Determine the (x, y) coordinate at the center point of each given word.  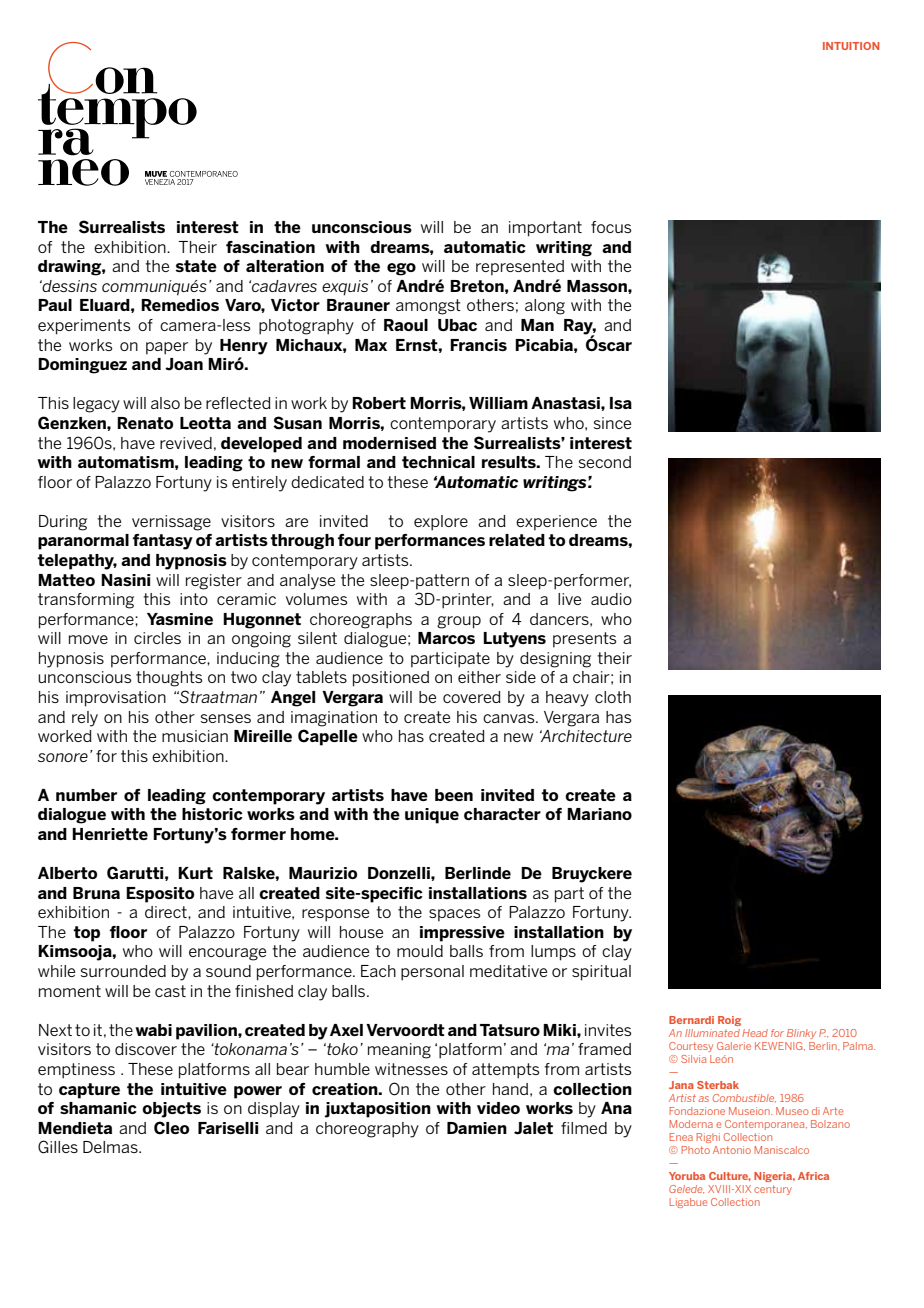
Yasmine (180, 619)
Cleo (171, 1128)
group (459, 622)
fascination (270, 247)
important (545, 229)
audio (611, 599)
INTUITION (851, 46)
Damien (477, 1128)
